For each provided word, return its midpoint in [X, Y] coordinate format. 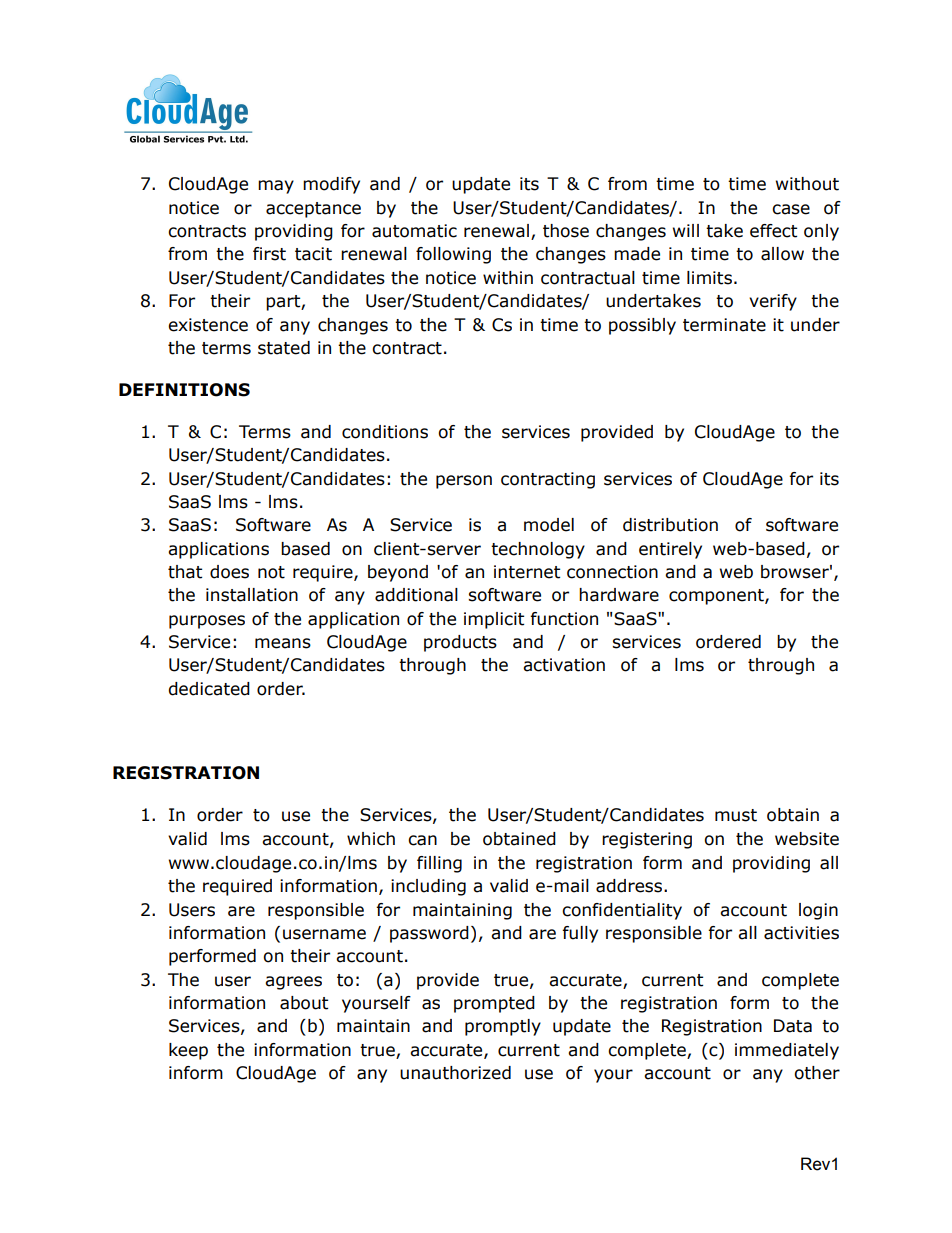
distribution [670, 525]
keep [188, 1051]
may [276, 187]
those [566, 231]
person [464, 482]
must [736, 815]
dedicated [209, 689]
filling [439, 864]
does [229, 572]
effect [773, 231]
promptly [503, 1027]
